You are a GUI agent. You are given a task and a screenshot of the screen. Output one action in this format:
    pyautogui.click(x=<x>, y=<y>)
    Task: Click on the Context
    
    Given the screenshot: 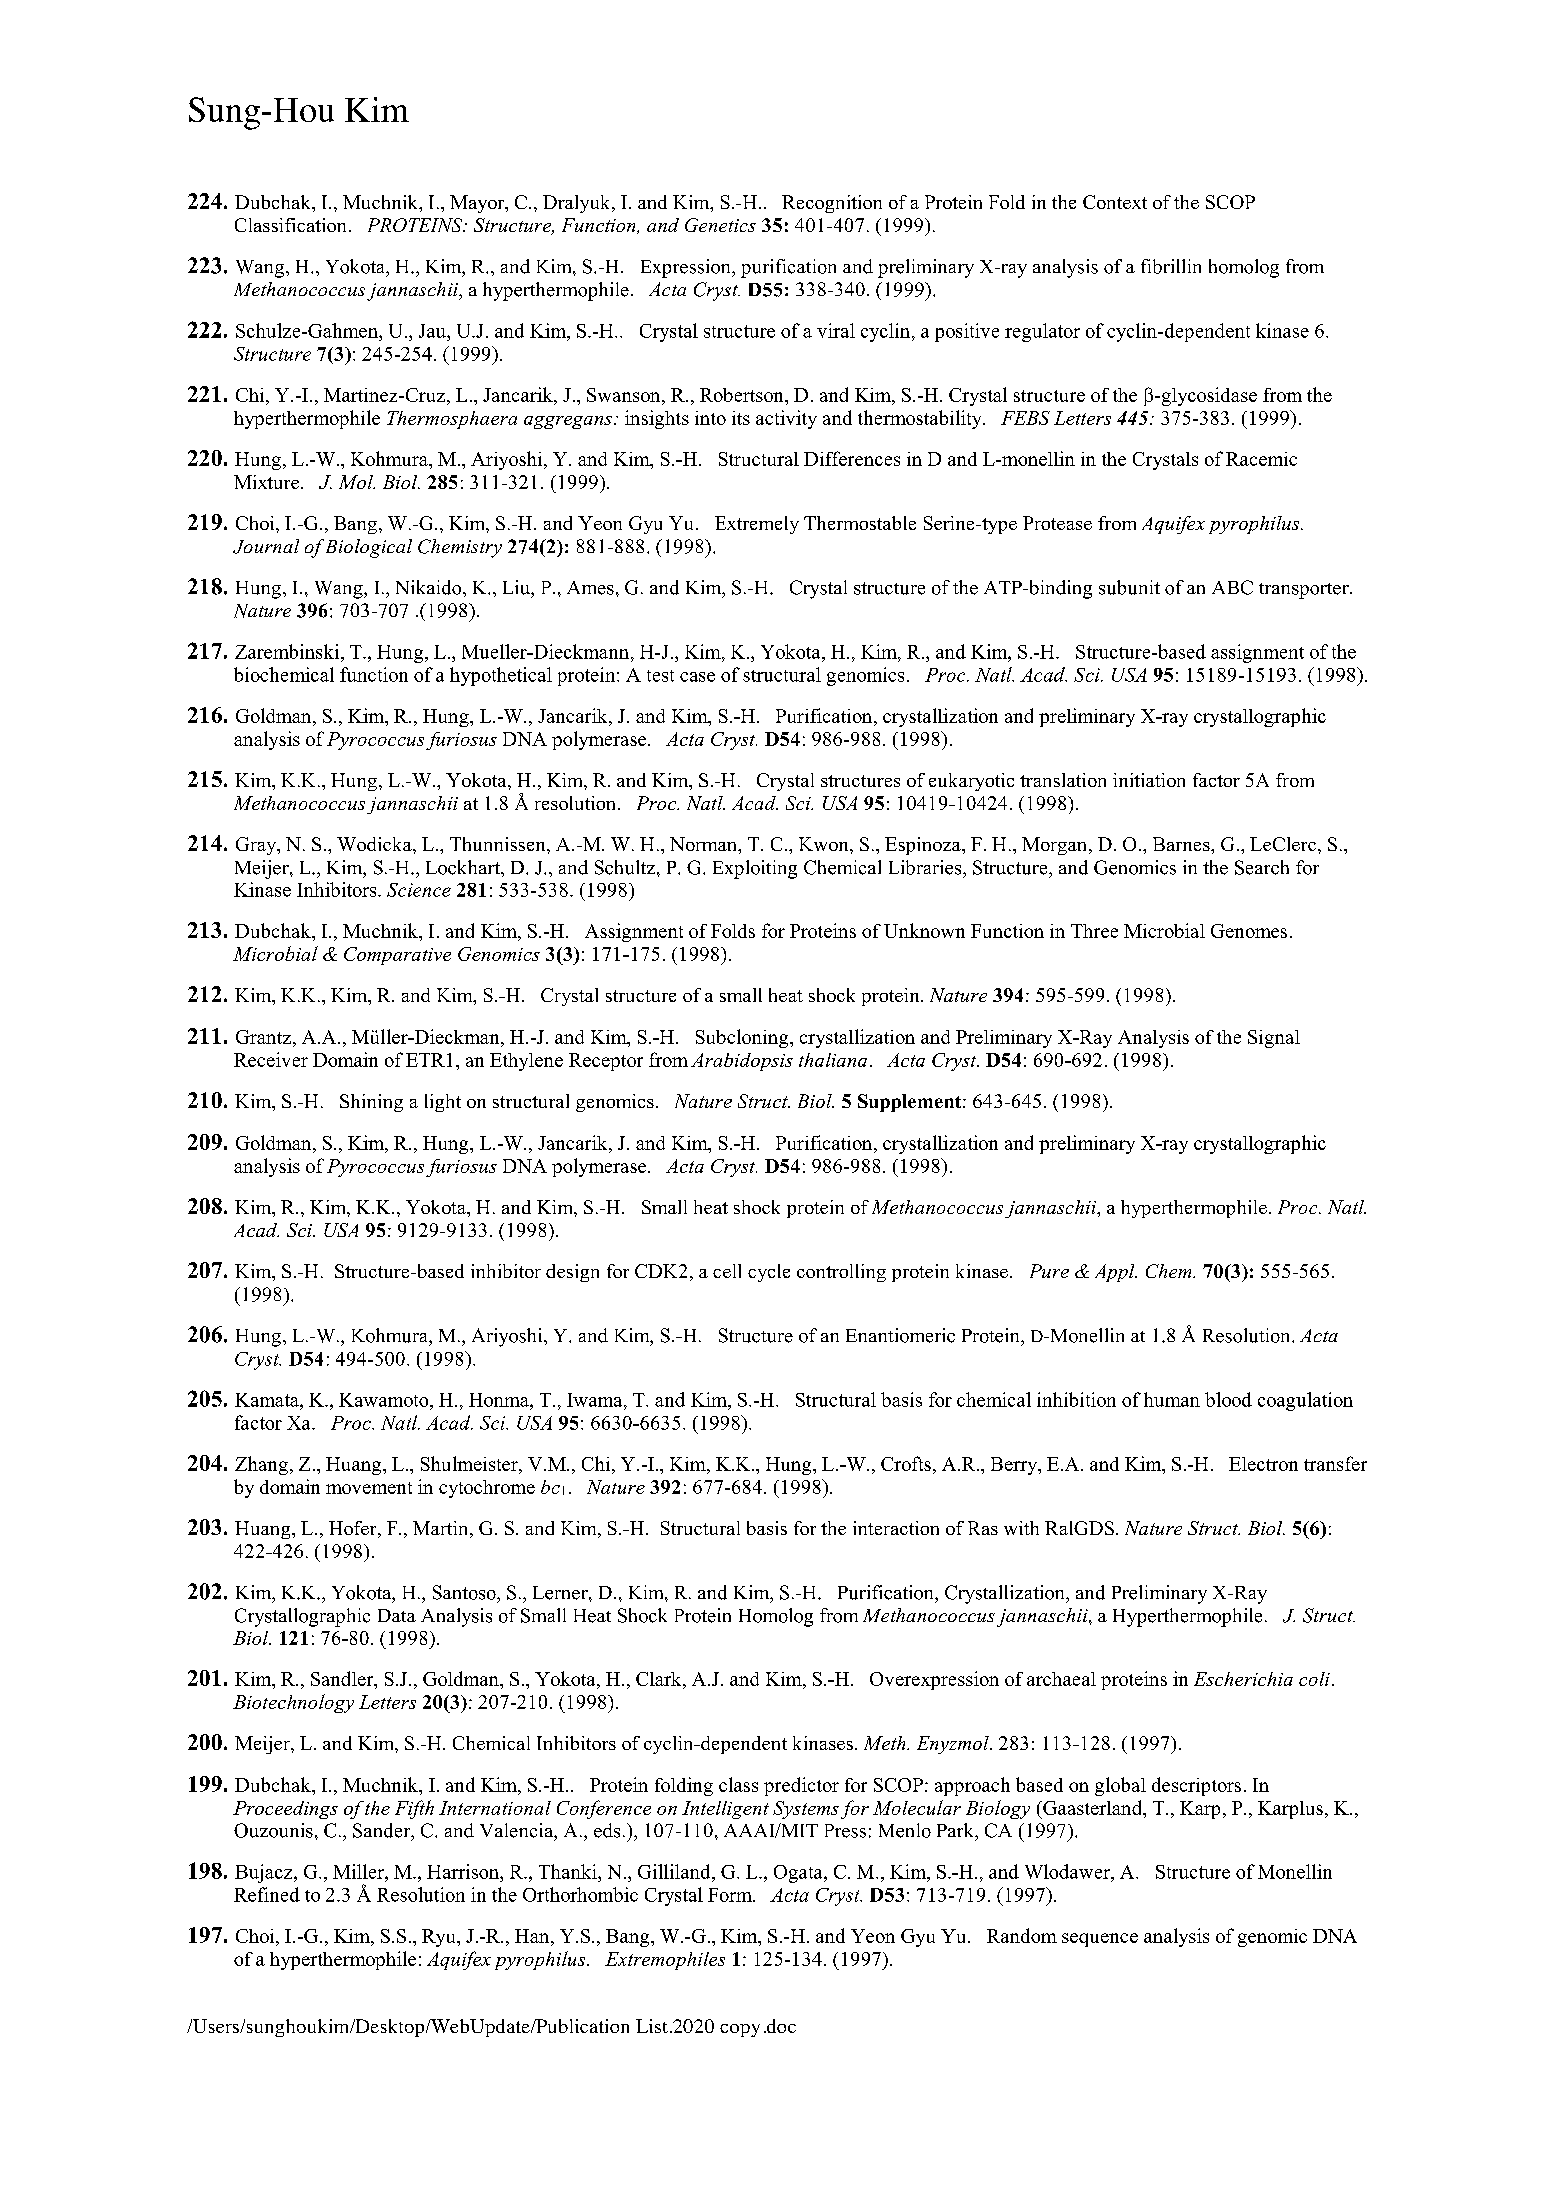 What is the action you would take?
    pyautogui.click(x=1115, y=202)
